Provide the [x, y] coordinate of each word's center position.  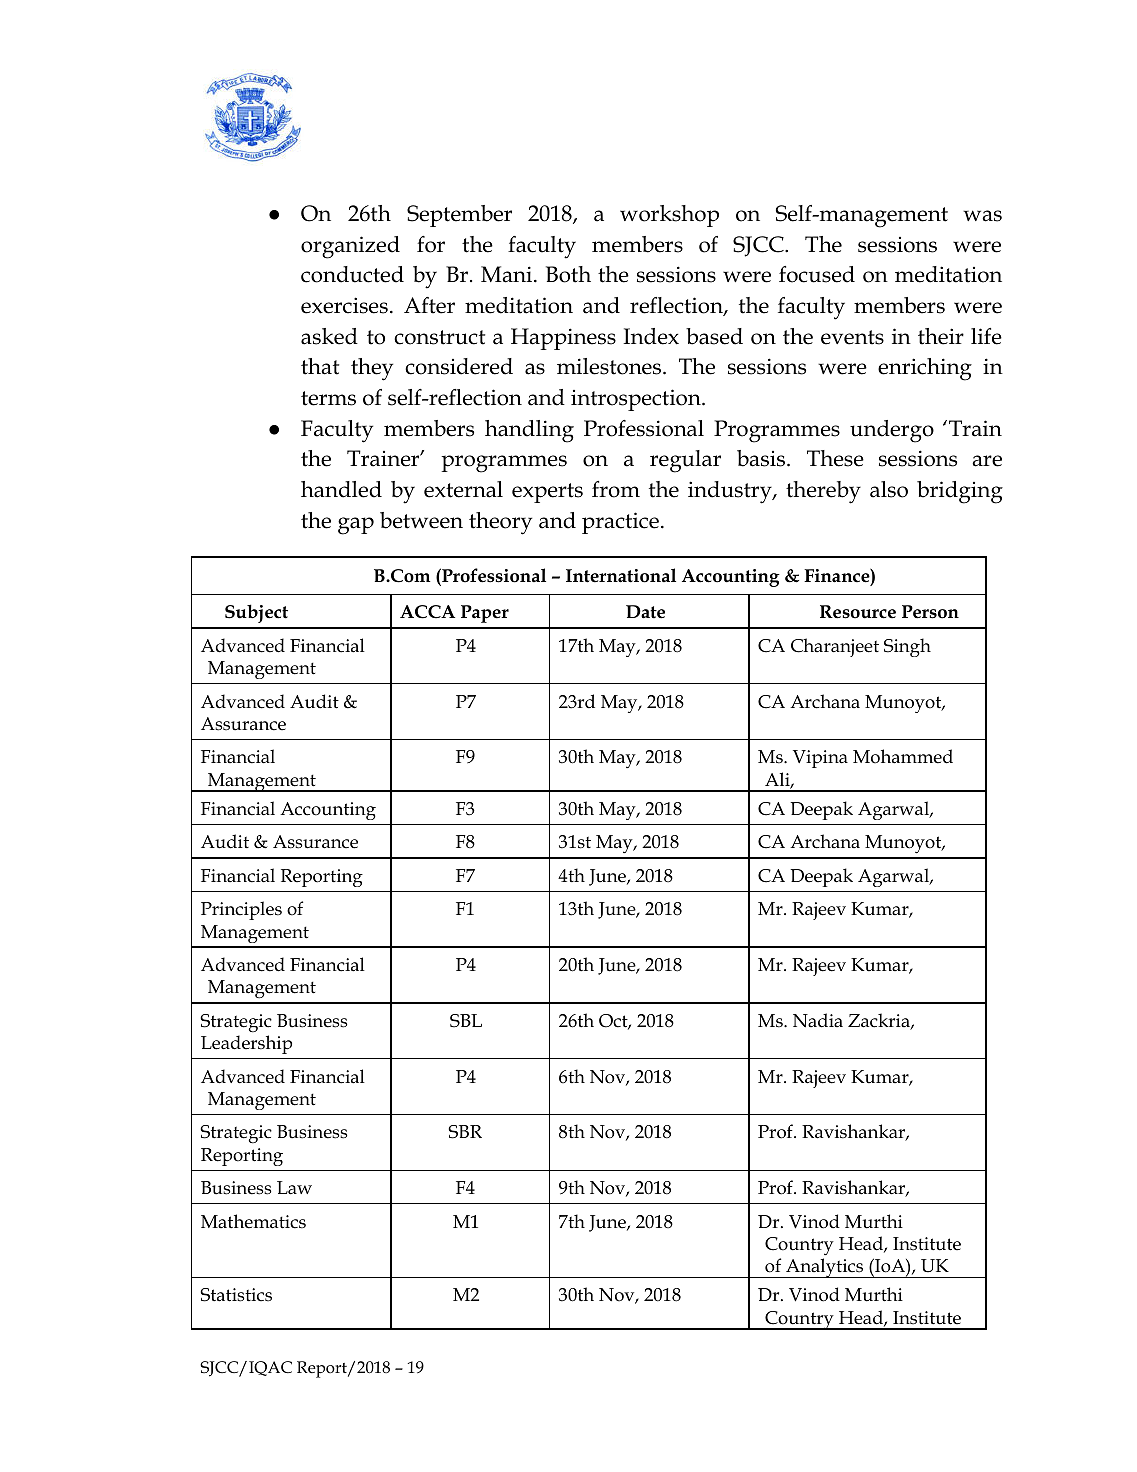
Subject [256, 613]
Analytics [825, 1268]
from [616, 489]
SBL [466, 1021]
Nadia [818, 1020]
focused [817, 274]
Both [568, 274]
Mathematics [253, 1221]
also [889, 489]
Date [645, 612]
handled [341, 489]
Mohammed [903, 756]
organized [350, 247]
